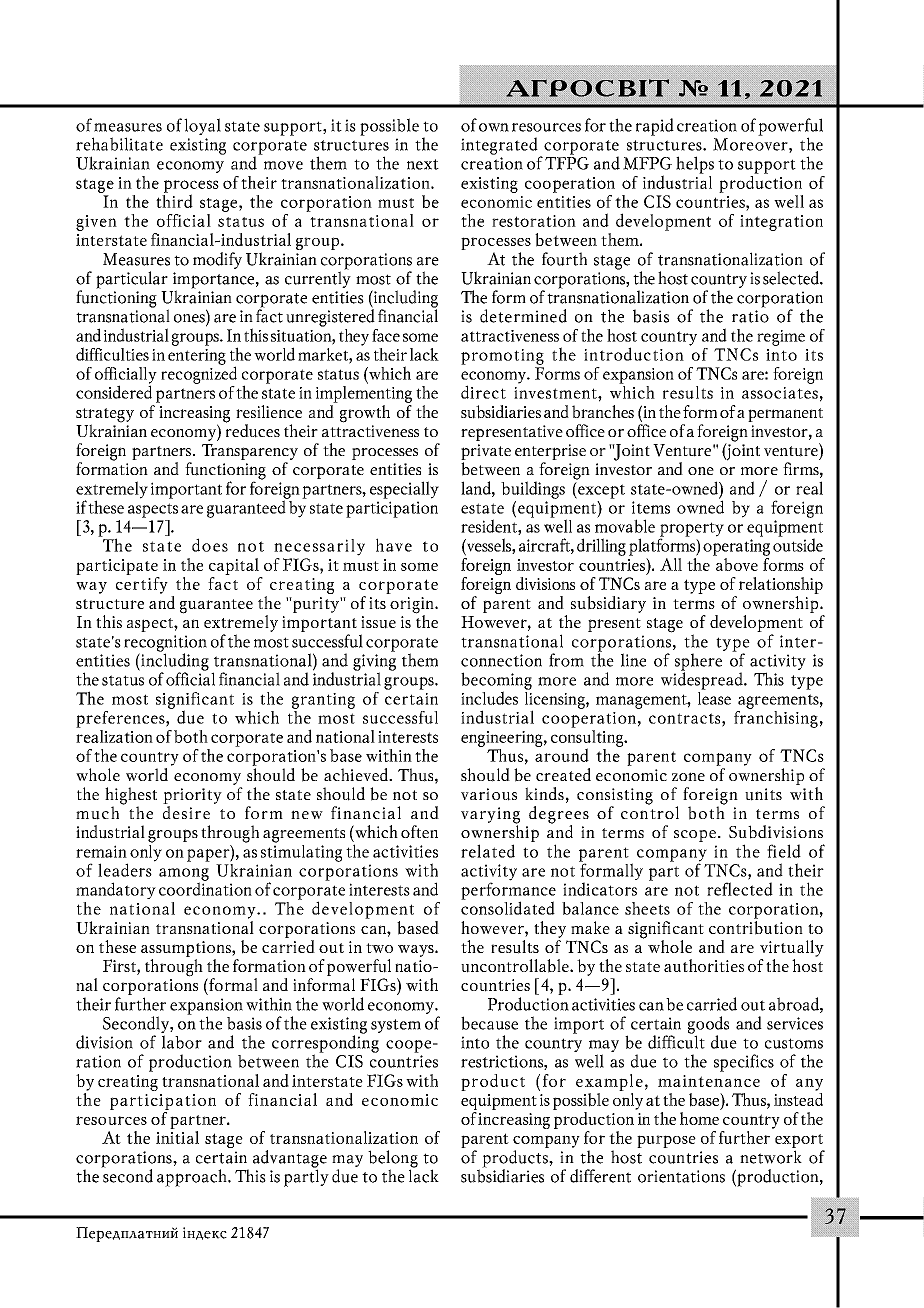 This screenshot has height=1308, width=924. Describe the element at coordinates (423, 164) in the screenshot. I see `next` at that location.
